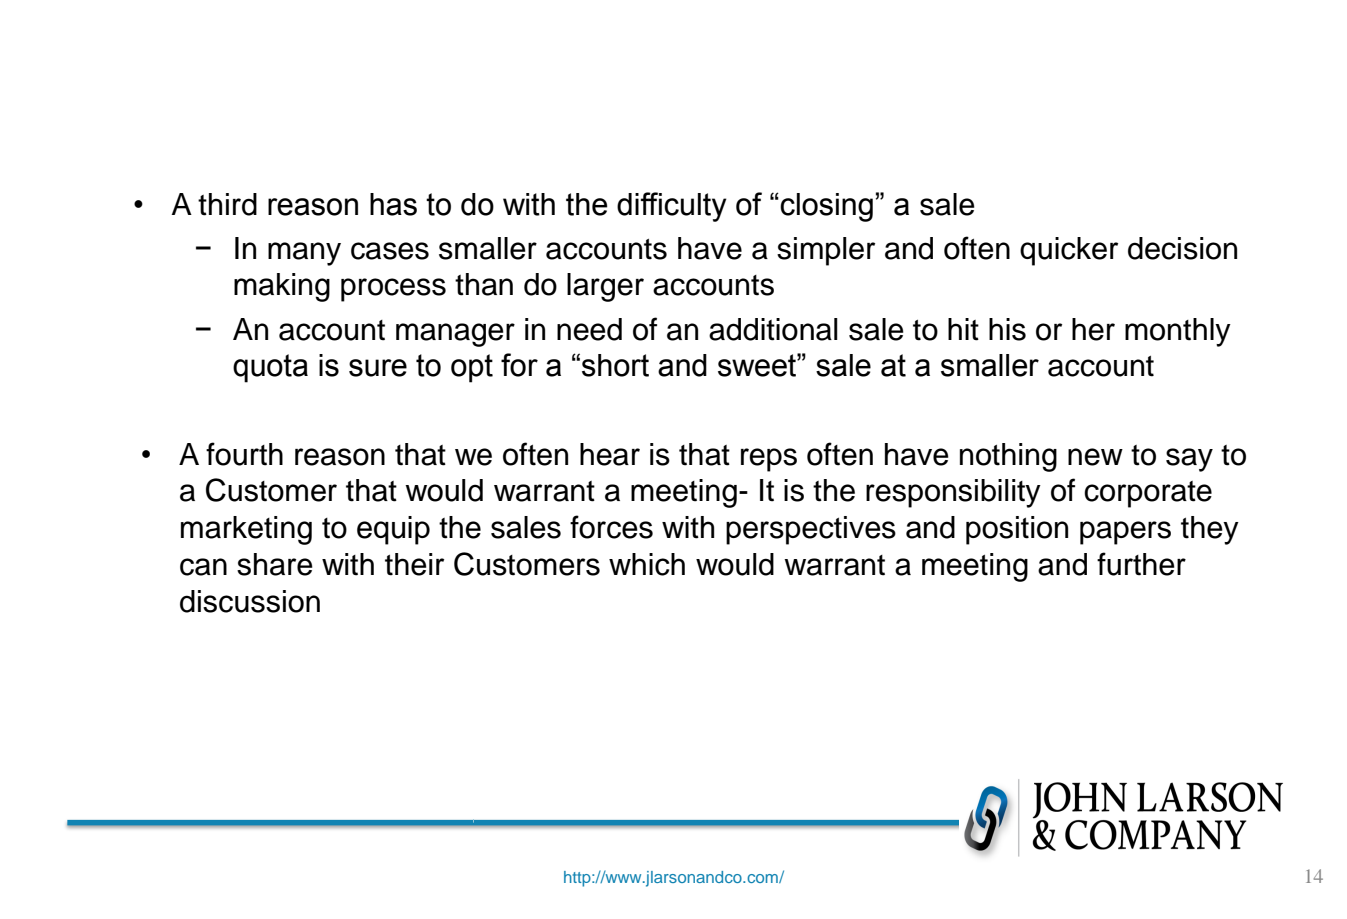  What do you see at coordinates (1069, 251) in the page?
I see `quicker` at bounding box center [1069, 251].
